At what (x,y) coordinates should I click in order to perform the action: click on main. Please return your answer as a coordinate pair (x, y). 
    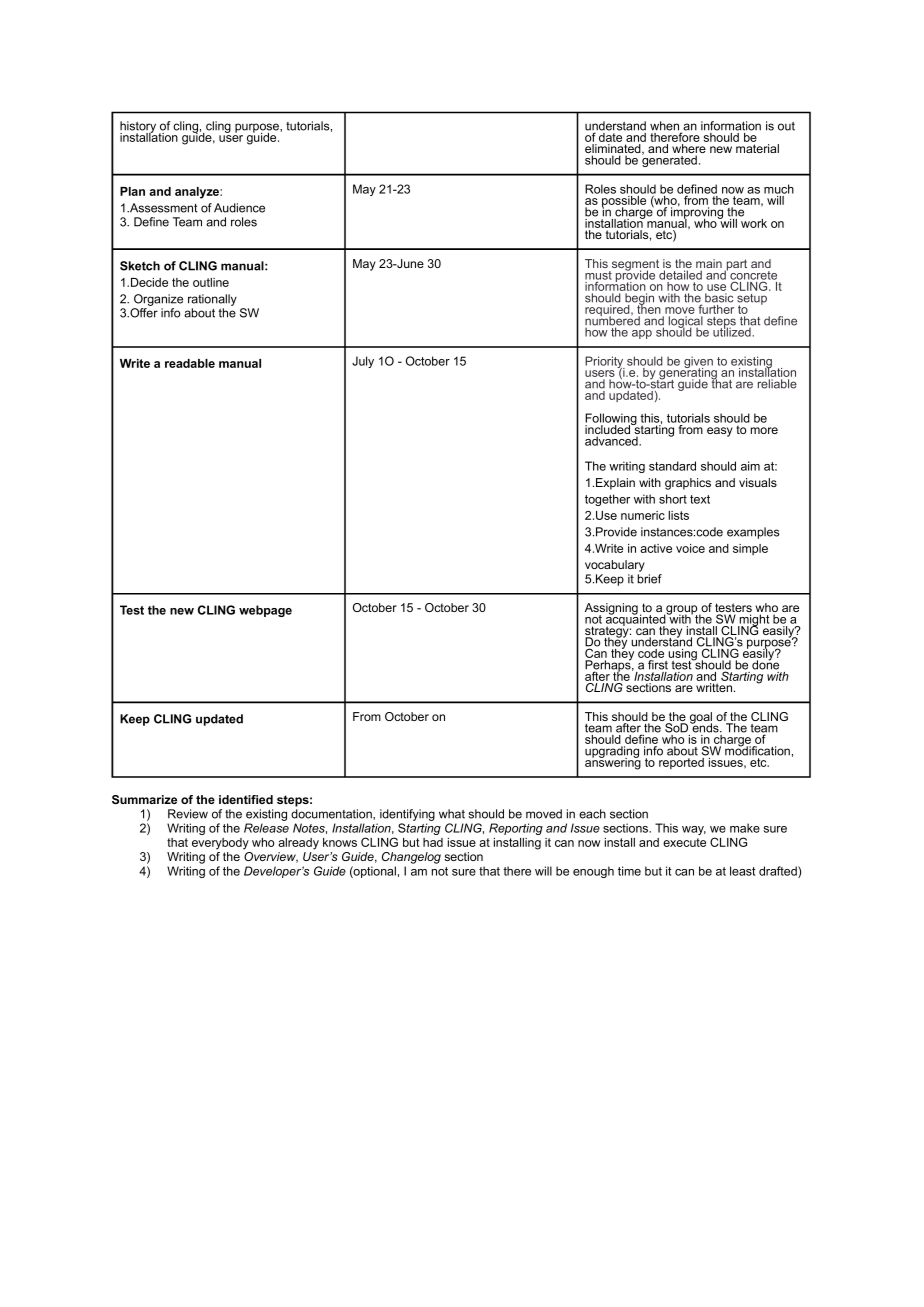
    Looking at the image, I should click on (709, 265).
